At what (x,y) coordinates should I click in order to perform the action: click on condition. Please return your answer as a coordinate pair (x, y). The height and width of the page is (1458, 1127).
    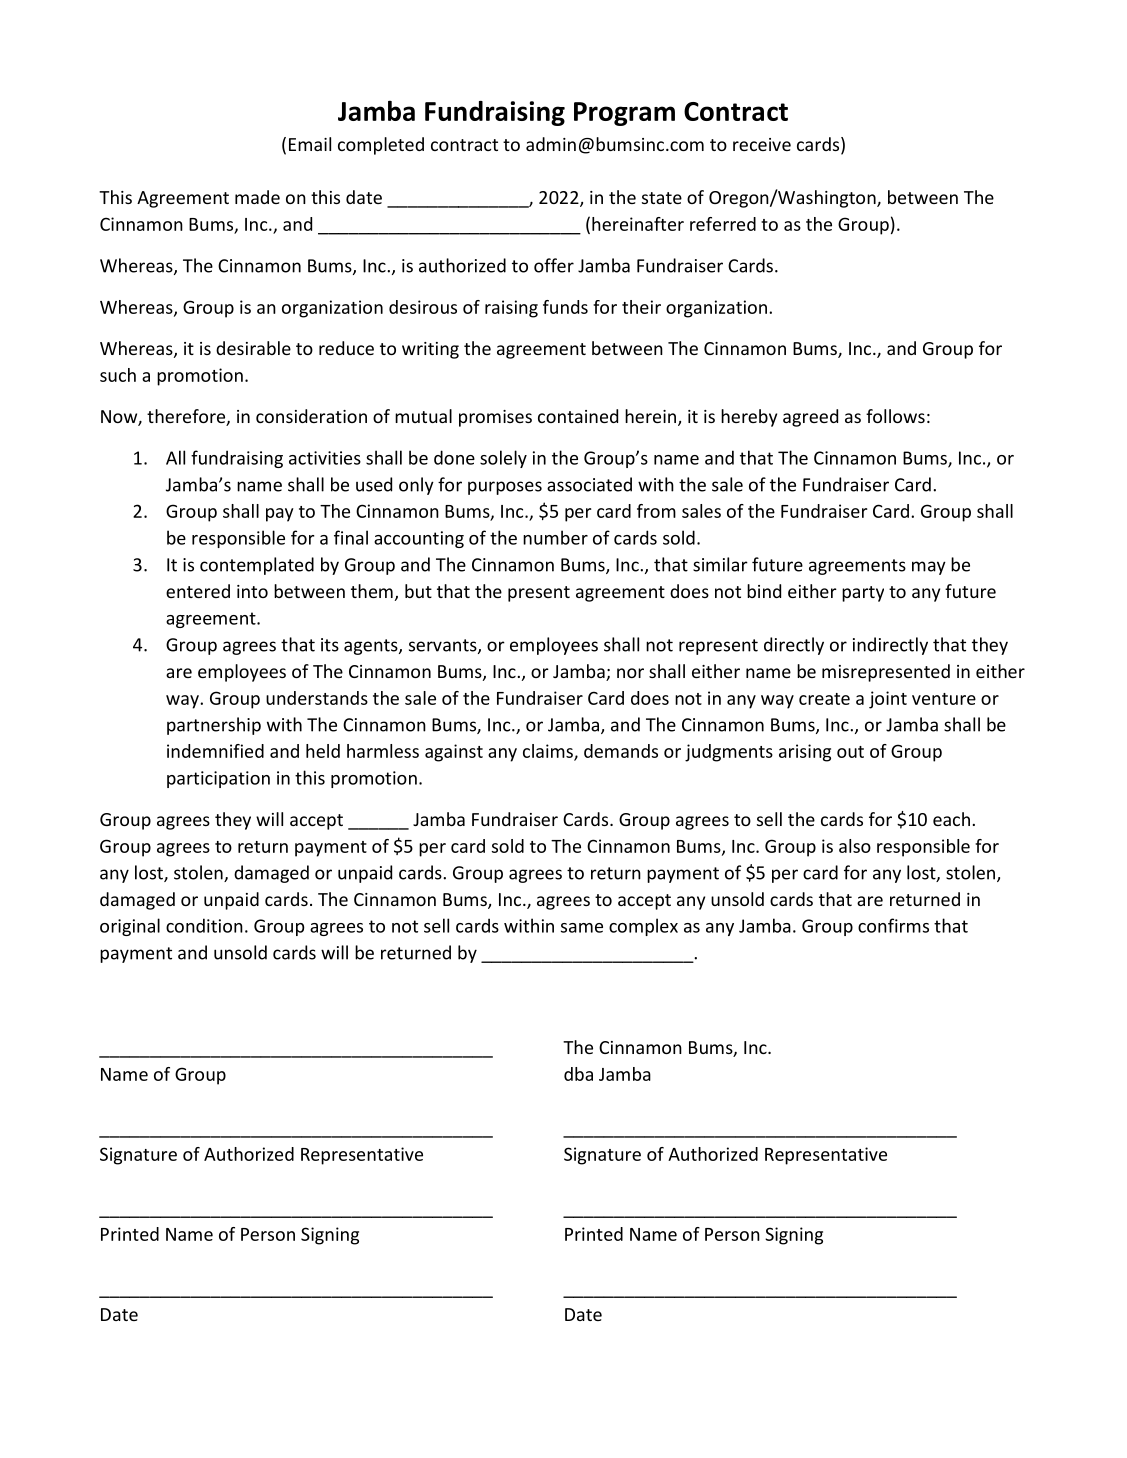
    Looking at the image, I should click on (204, 925).
